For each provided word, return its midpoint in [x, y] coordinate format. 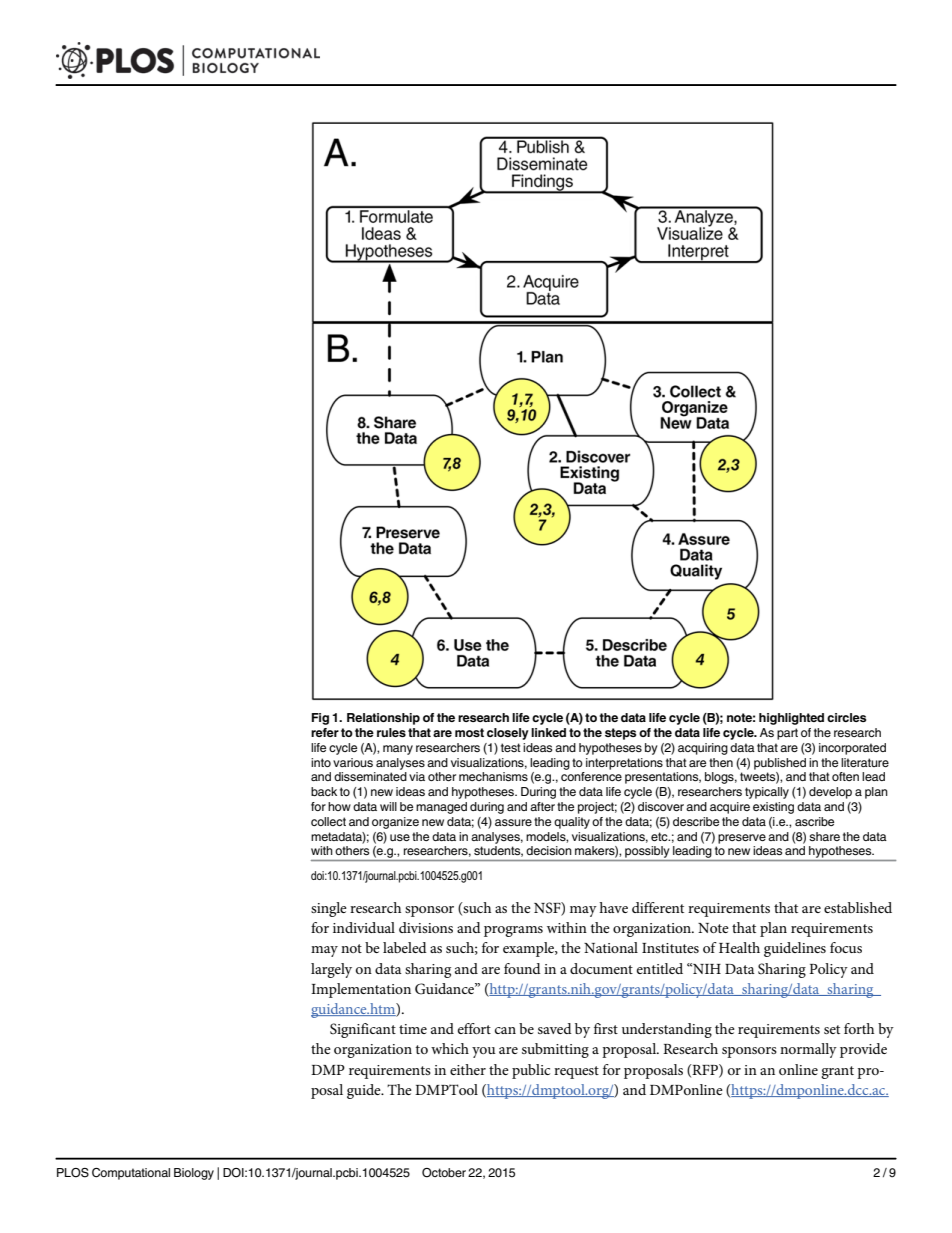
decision [549, 850]
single [329, 909]
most [469, 732]
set [832, 1029]
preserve [742, 839]
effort [474, 1028]
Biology [194, 1174]
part [787, 734]
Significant [363, 1030]
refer [325, 732]
